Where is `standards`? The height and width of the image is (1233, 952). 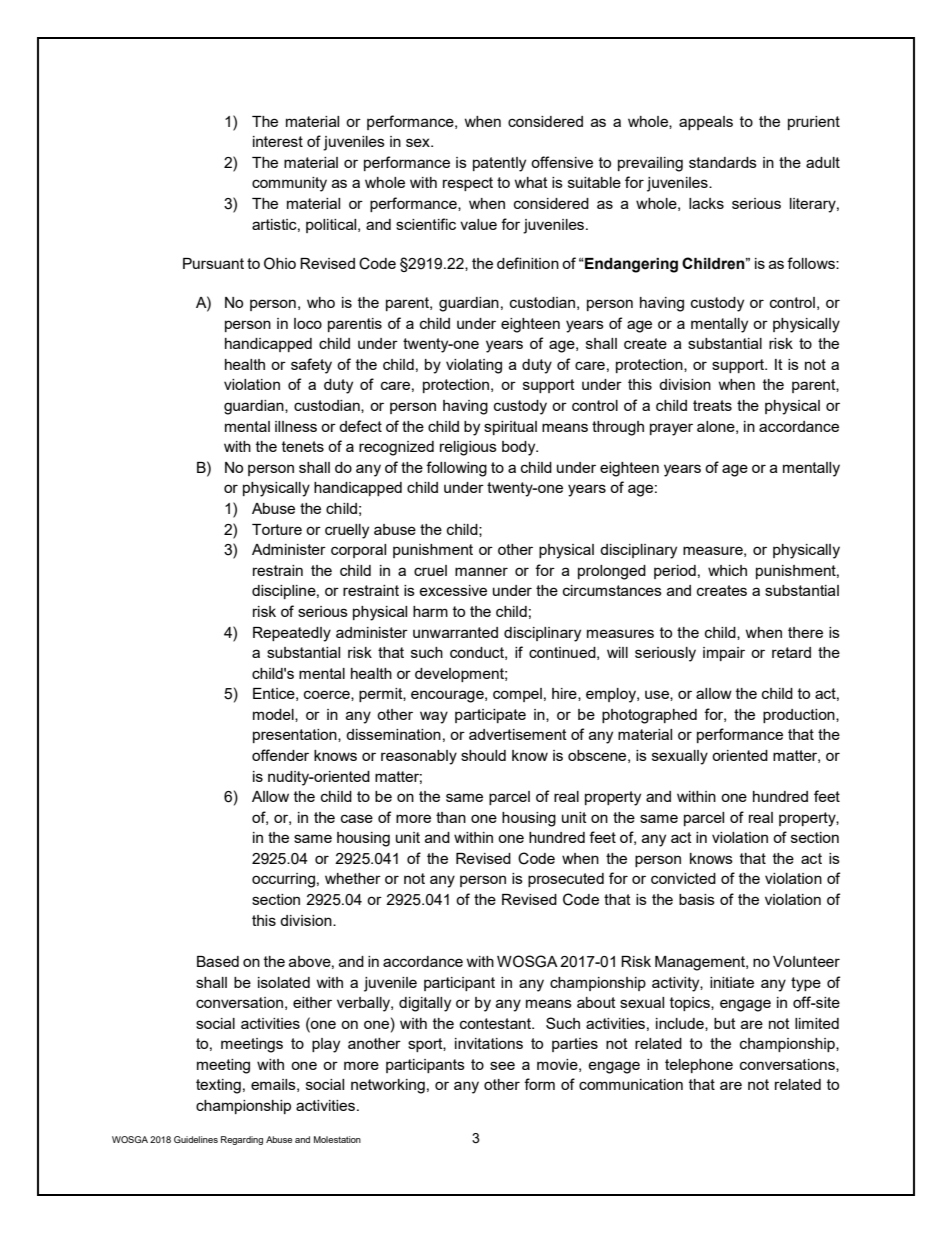 standards is located at coordinates (723, 162).
